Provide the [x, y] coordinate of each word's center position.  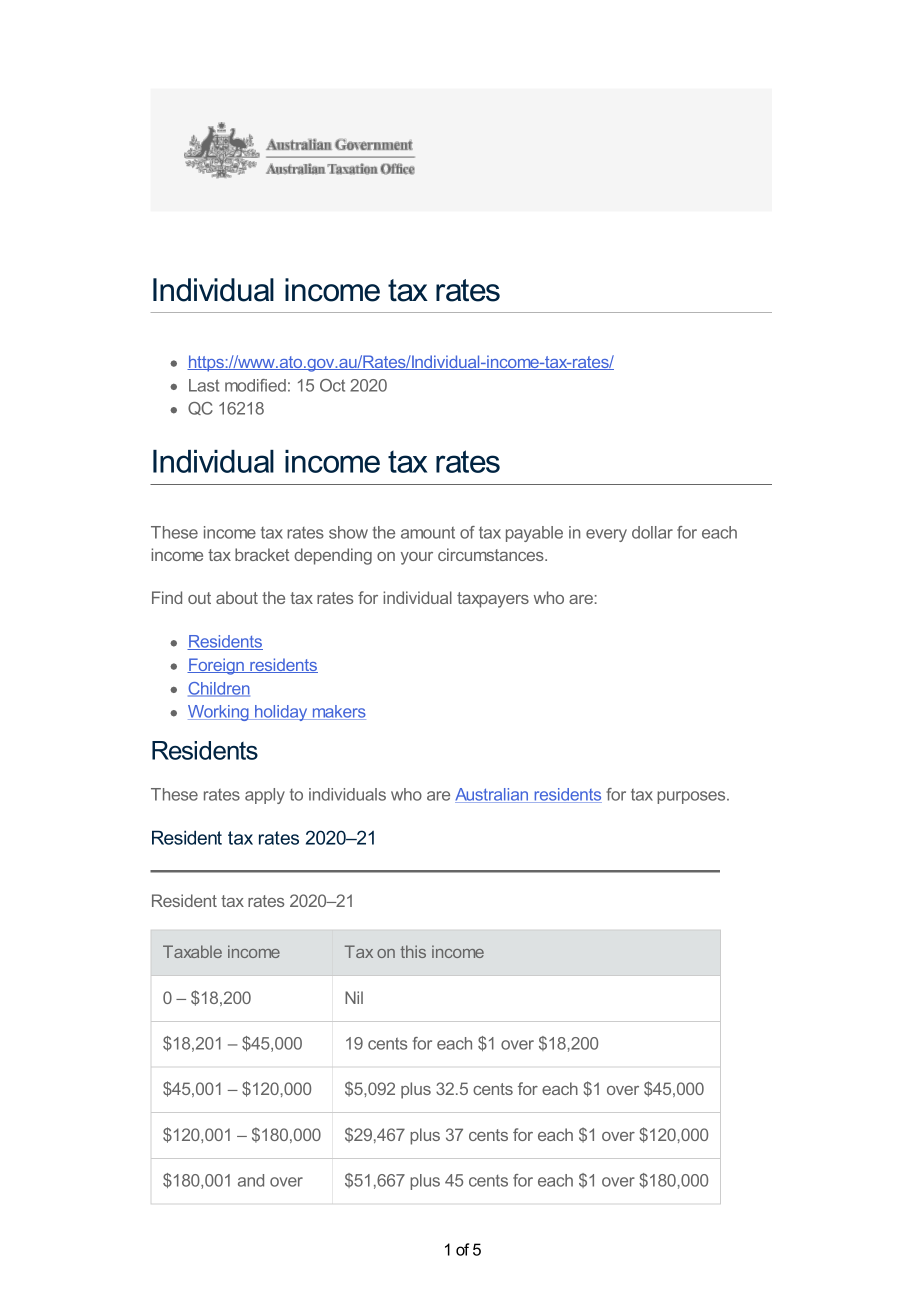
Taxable [192, 951]
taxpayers [493, 600]
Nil [354, 997]
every [606, 535]
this [413, 951]
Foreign [216, 666]
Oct [332, 385]
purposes [692, 797]
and [251, 1180]
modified [255, 385]
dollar [652, 532]
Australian [493, 795]
